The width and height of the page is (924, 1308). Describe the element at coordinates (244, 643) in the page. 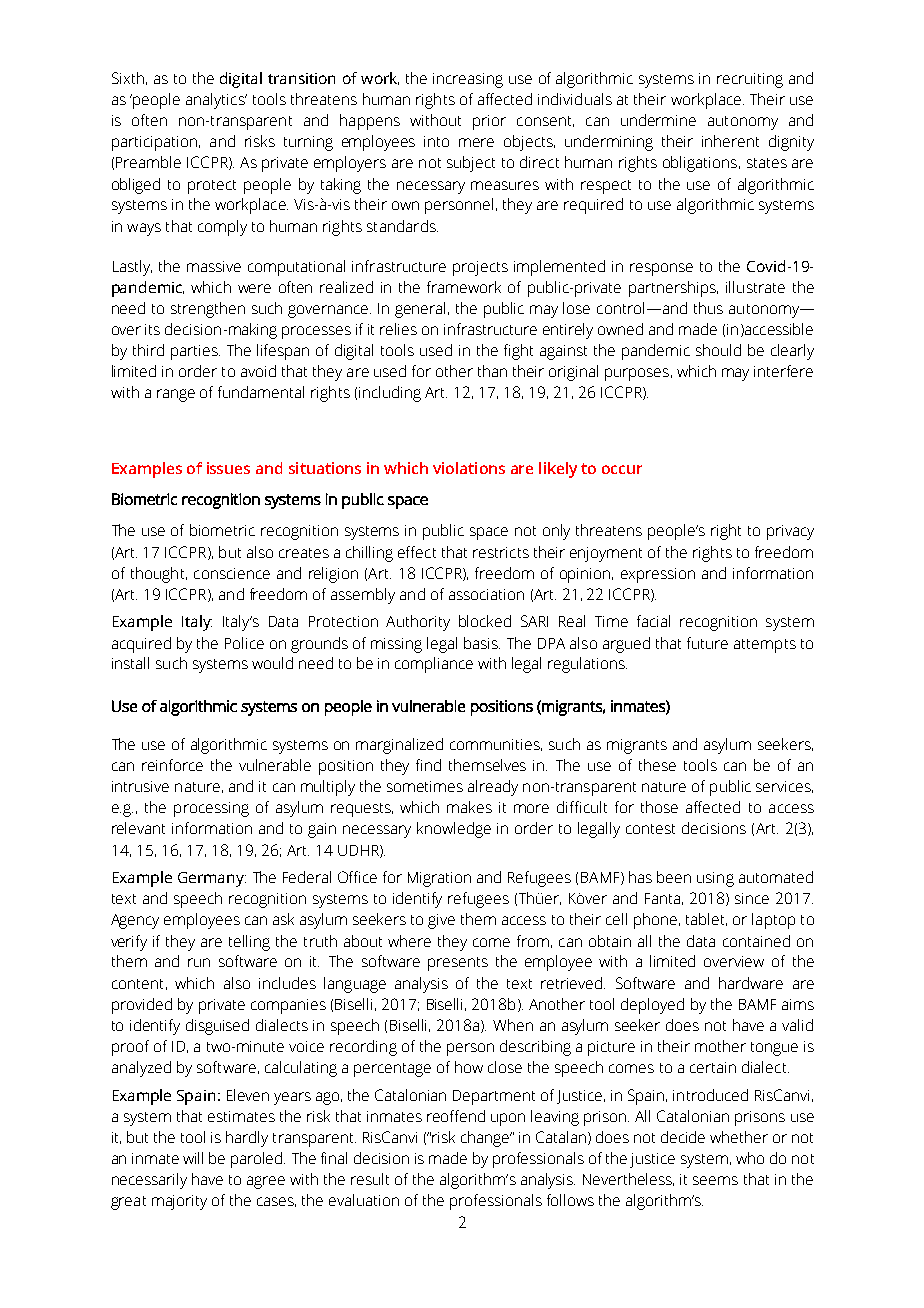

I see `Police` at that location.
